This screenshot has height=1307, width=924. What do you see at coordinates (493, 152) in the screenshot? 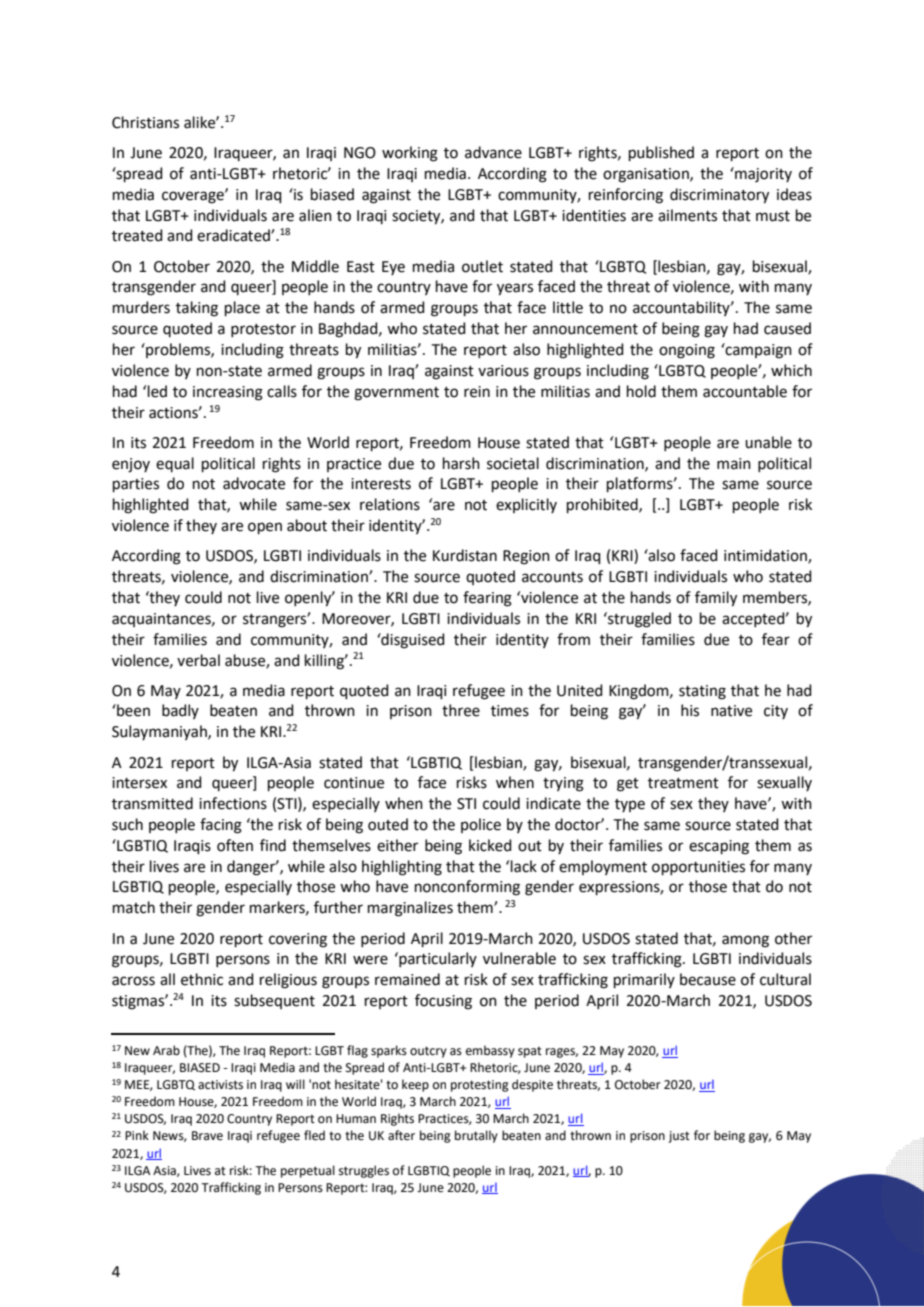
I see `advance` at bounding box center [493, 152].
